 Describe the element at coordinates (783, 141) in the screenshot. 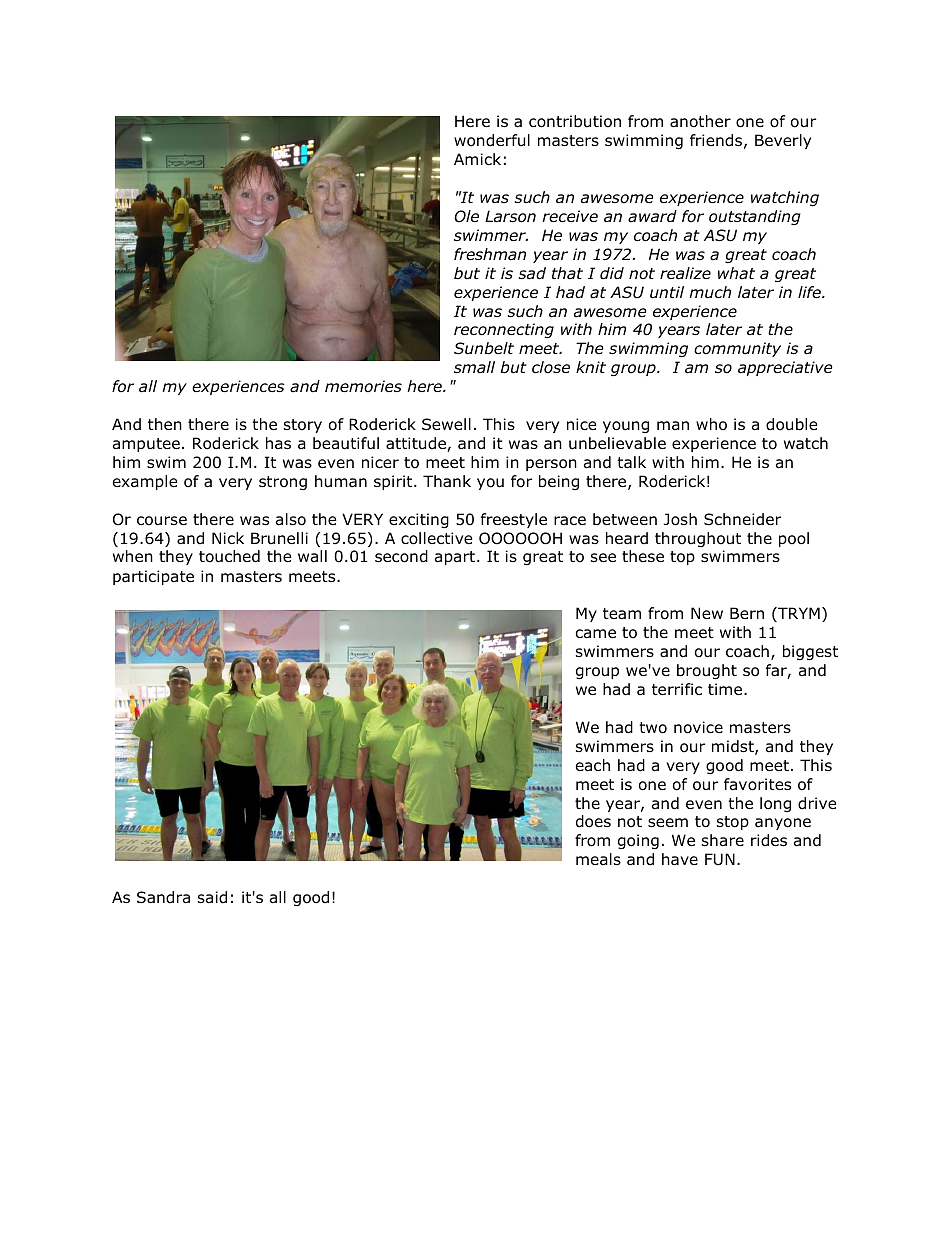

I see `Beverly` at that location.
